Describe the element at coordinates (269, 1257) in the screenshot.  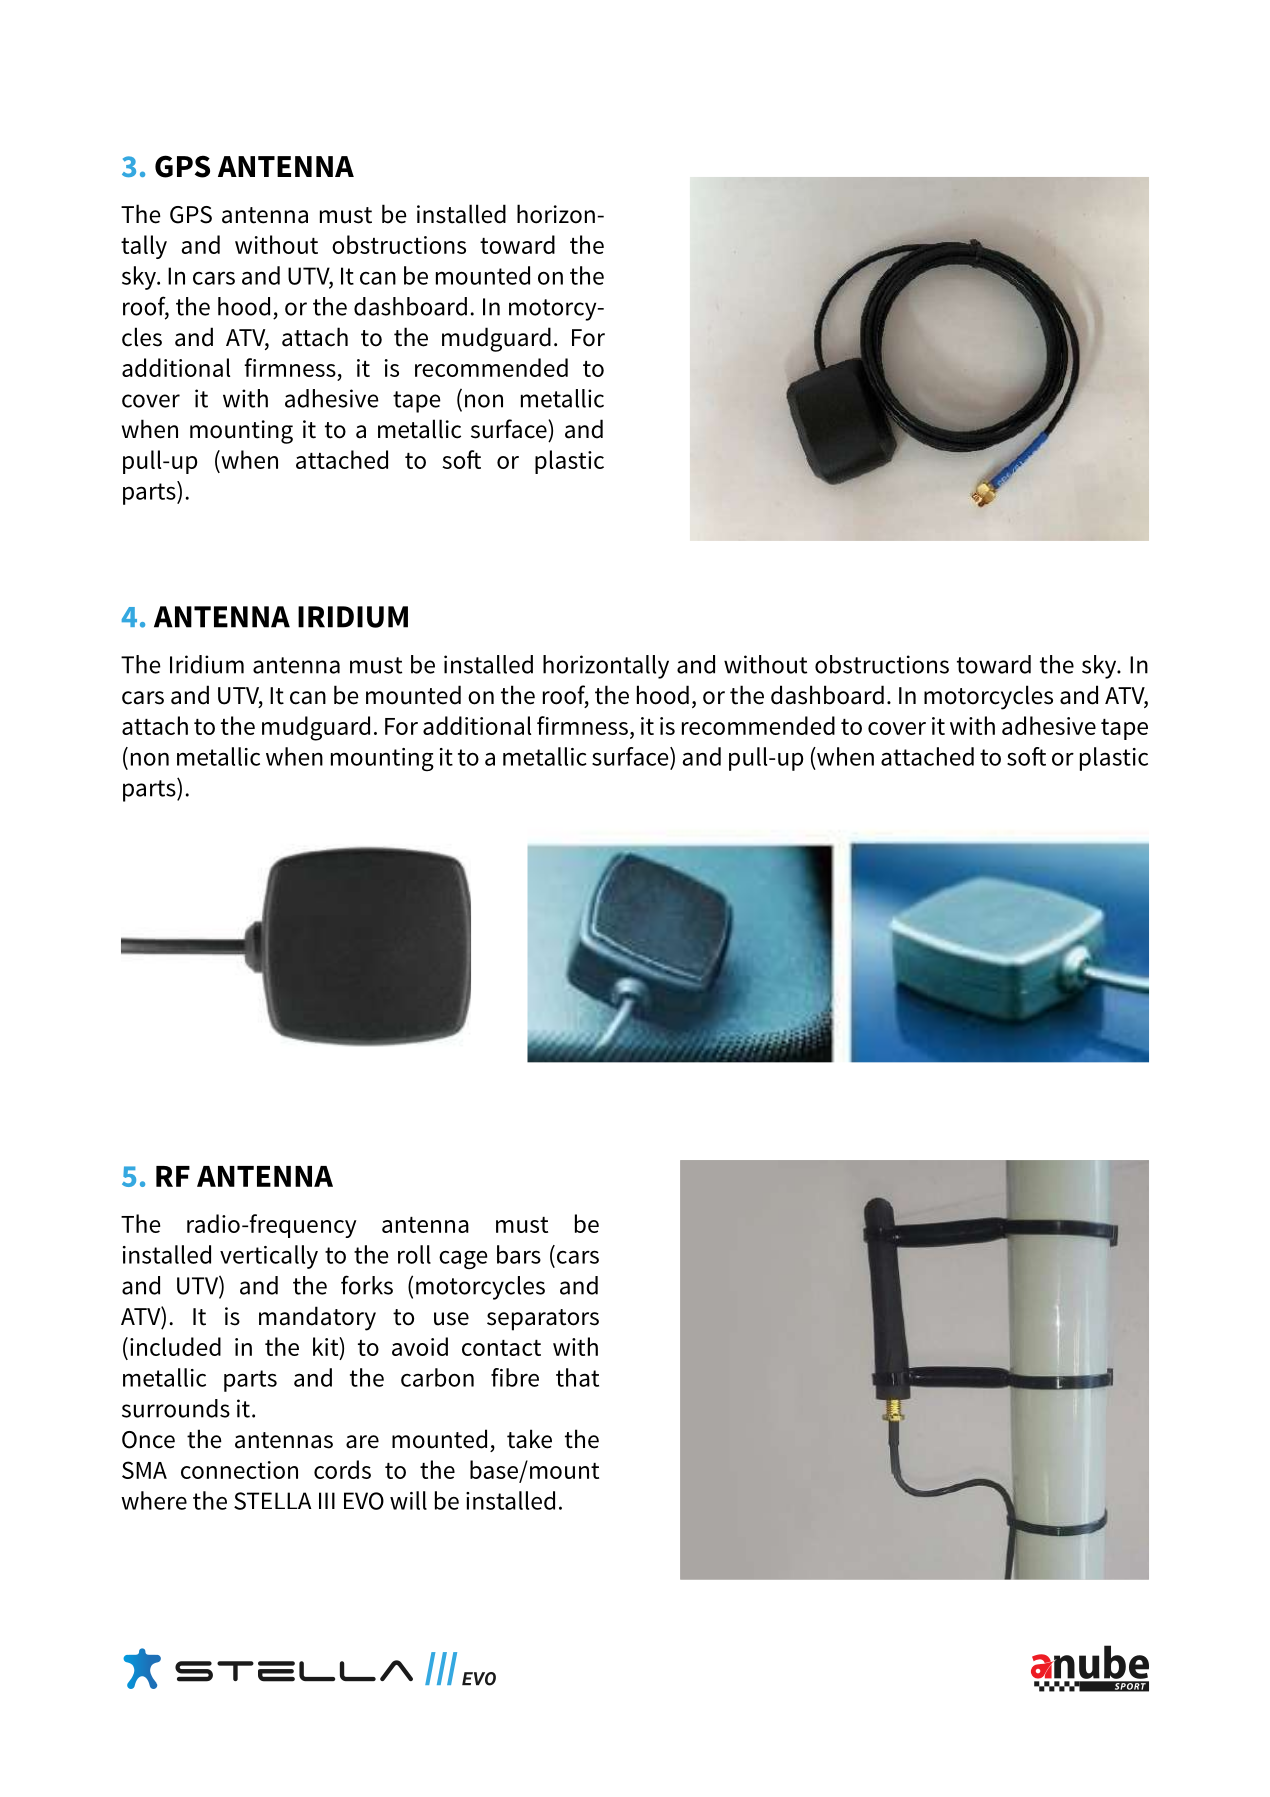
I see `vertically` at that location.
